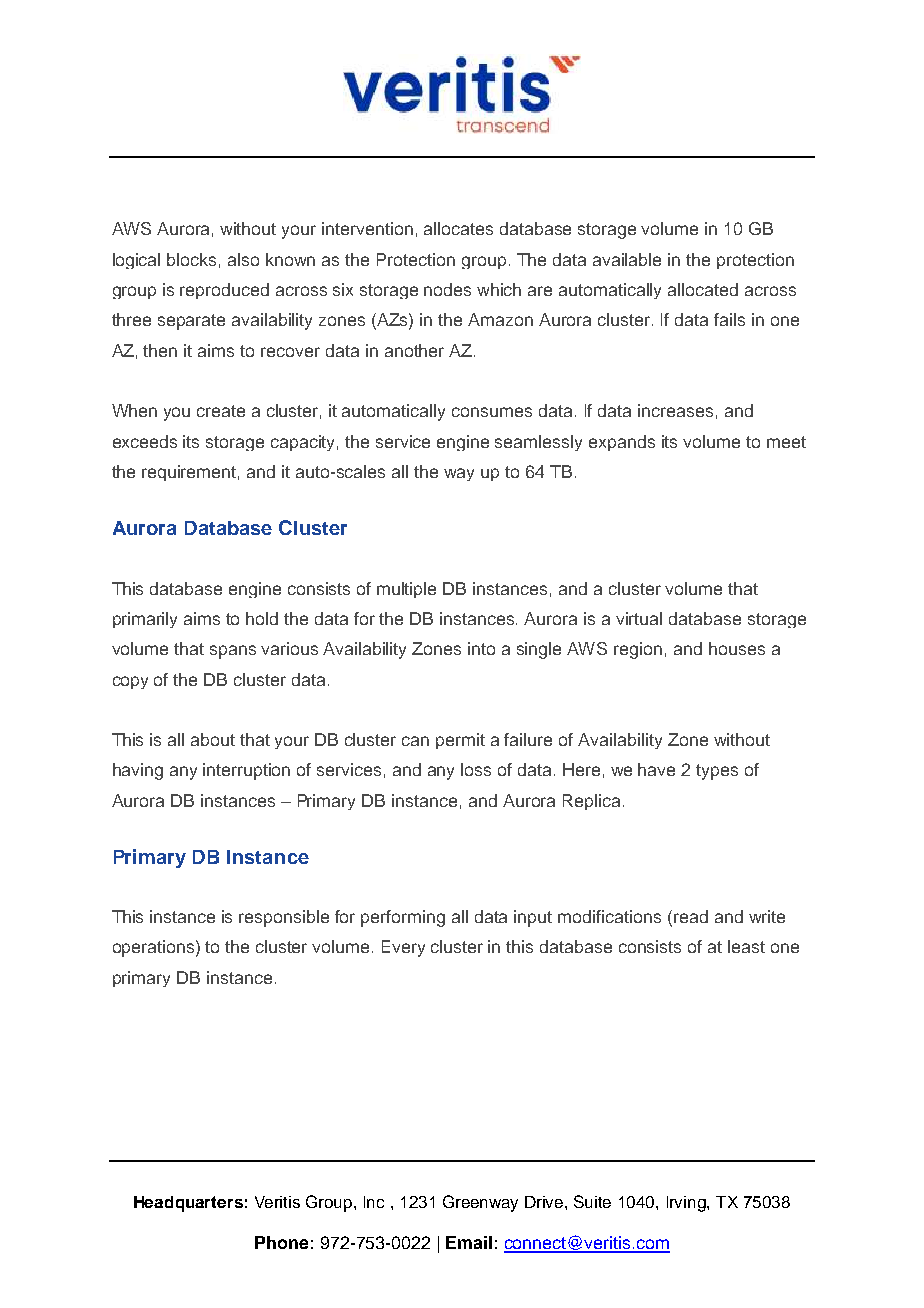  I want to click on allocated, so click(703, 289).
